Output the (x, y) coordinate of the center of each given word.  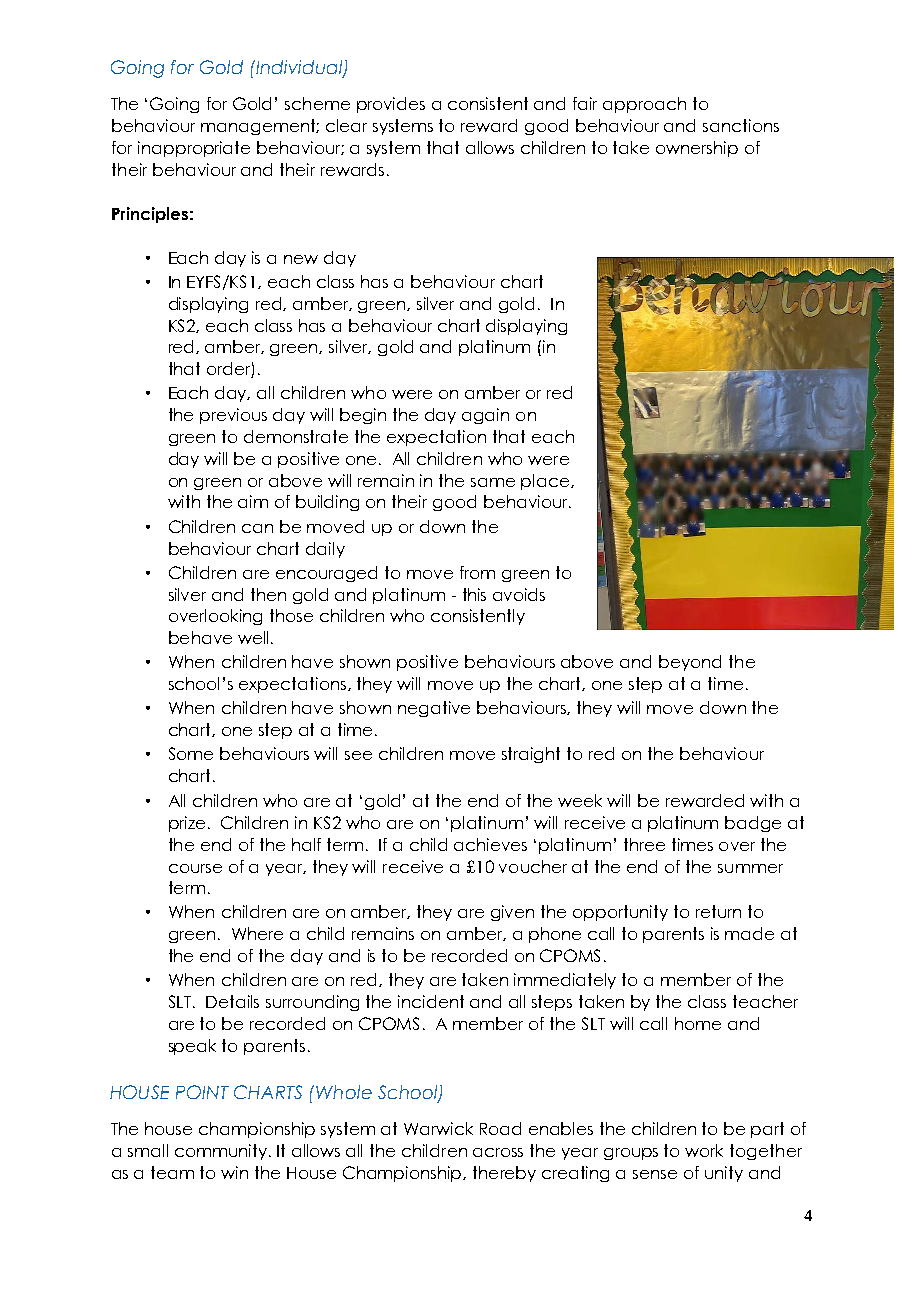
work (704, 1150)
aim (253, 501)
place (546, 482)
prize (187, 824)
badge (753, 824)
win (234, 1172)
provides (391, 105)
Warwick (438, 1128)
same (493, 482)
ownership (697, 149)
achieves (490, 844)
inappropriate (194, 149)
